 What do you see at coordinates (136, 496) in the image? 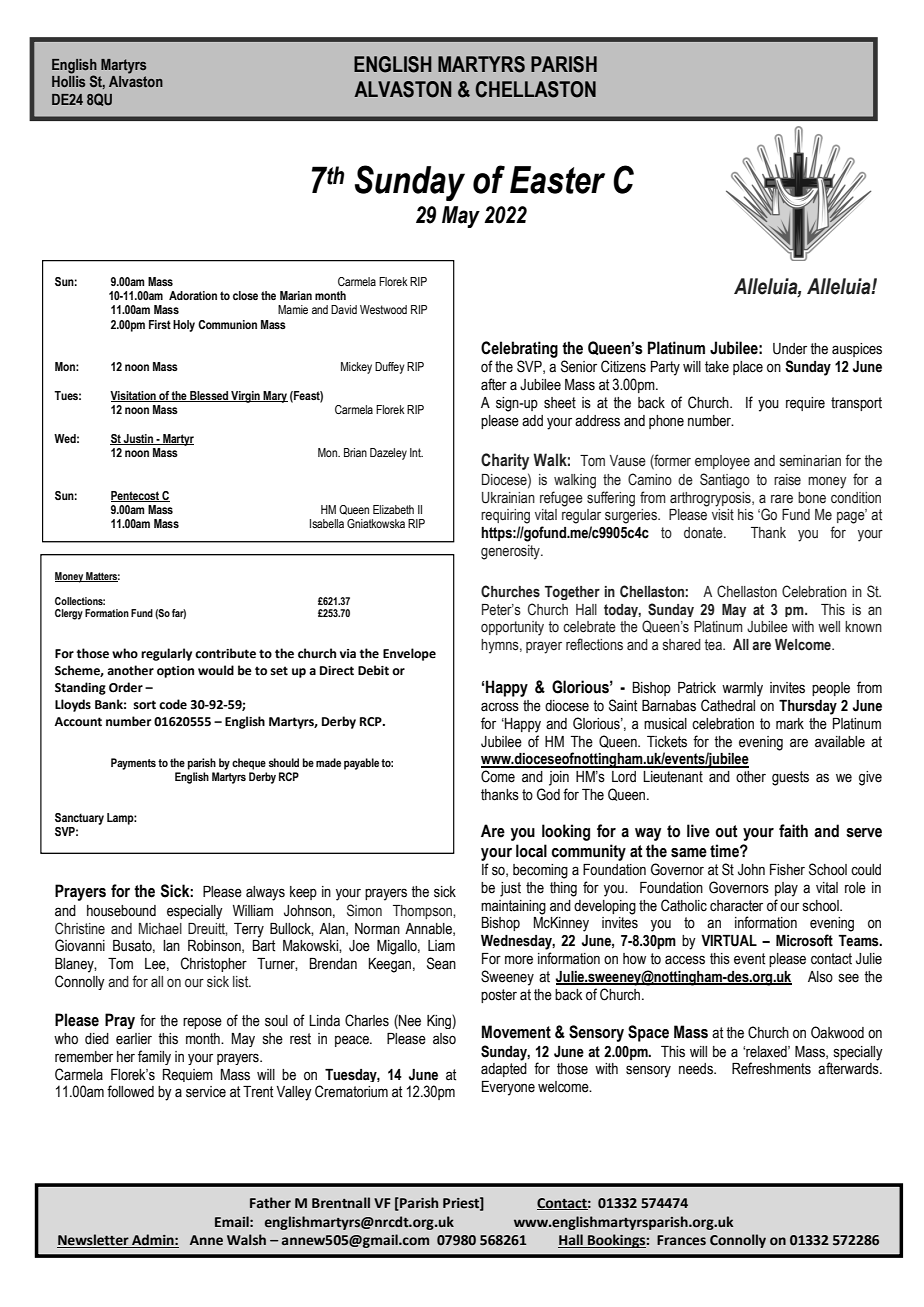
I see `Pentecost` at bounding box center [136, 496].
